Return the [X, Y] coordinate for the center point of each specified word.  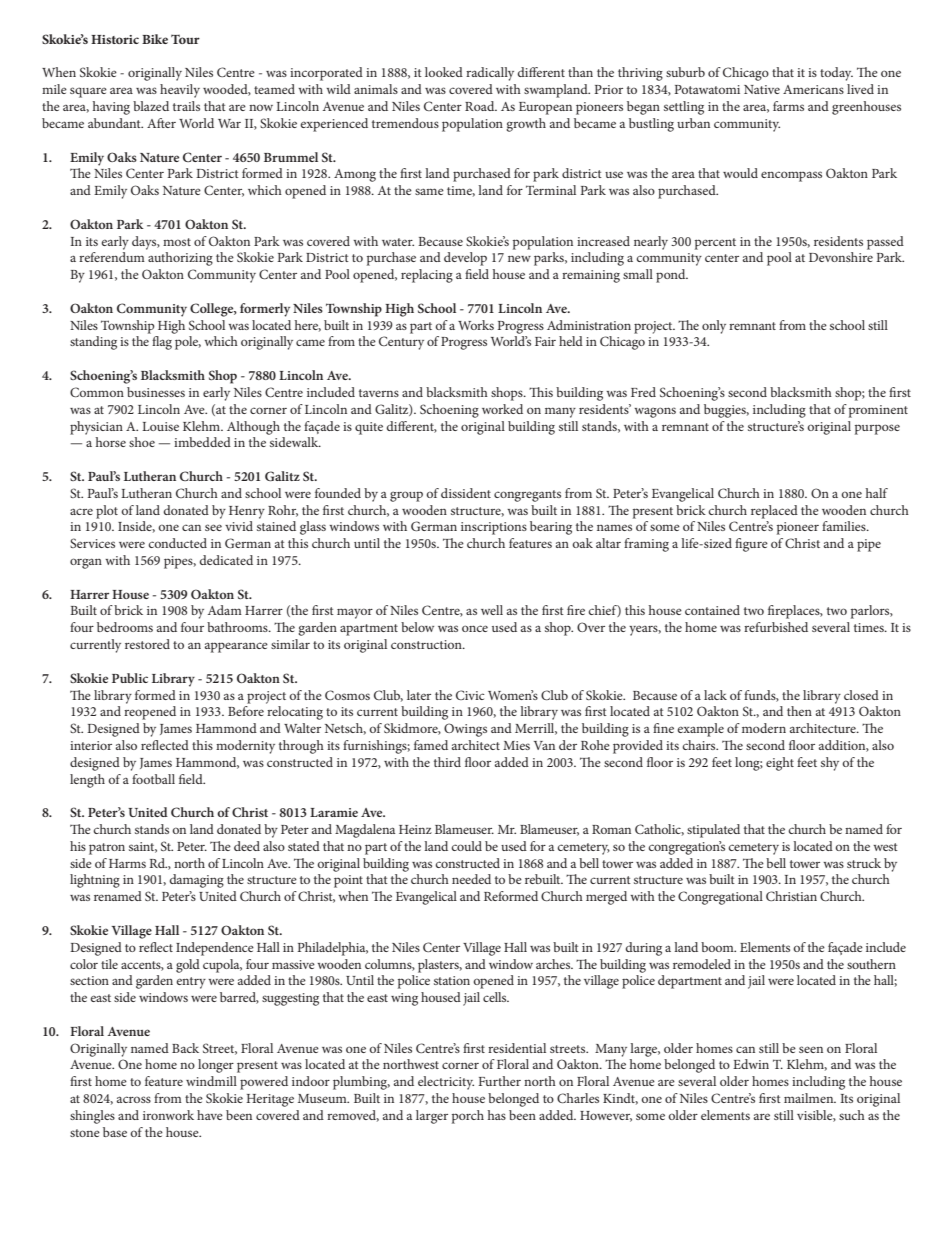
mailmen [810, 1098]
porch [468, 1117]
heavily [180, 91]
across [134, 1099]
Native [762, 89]
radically [490, 74]
